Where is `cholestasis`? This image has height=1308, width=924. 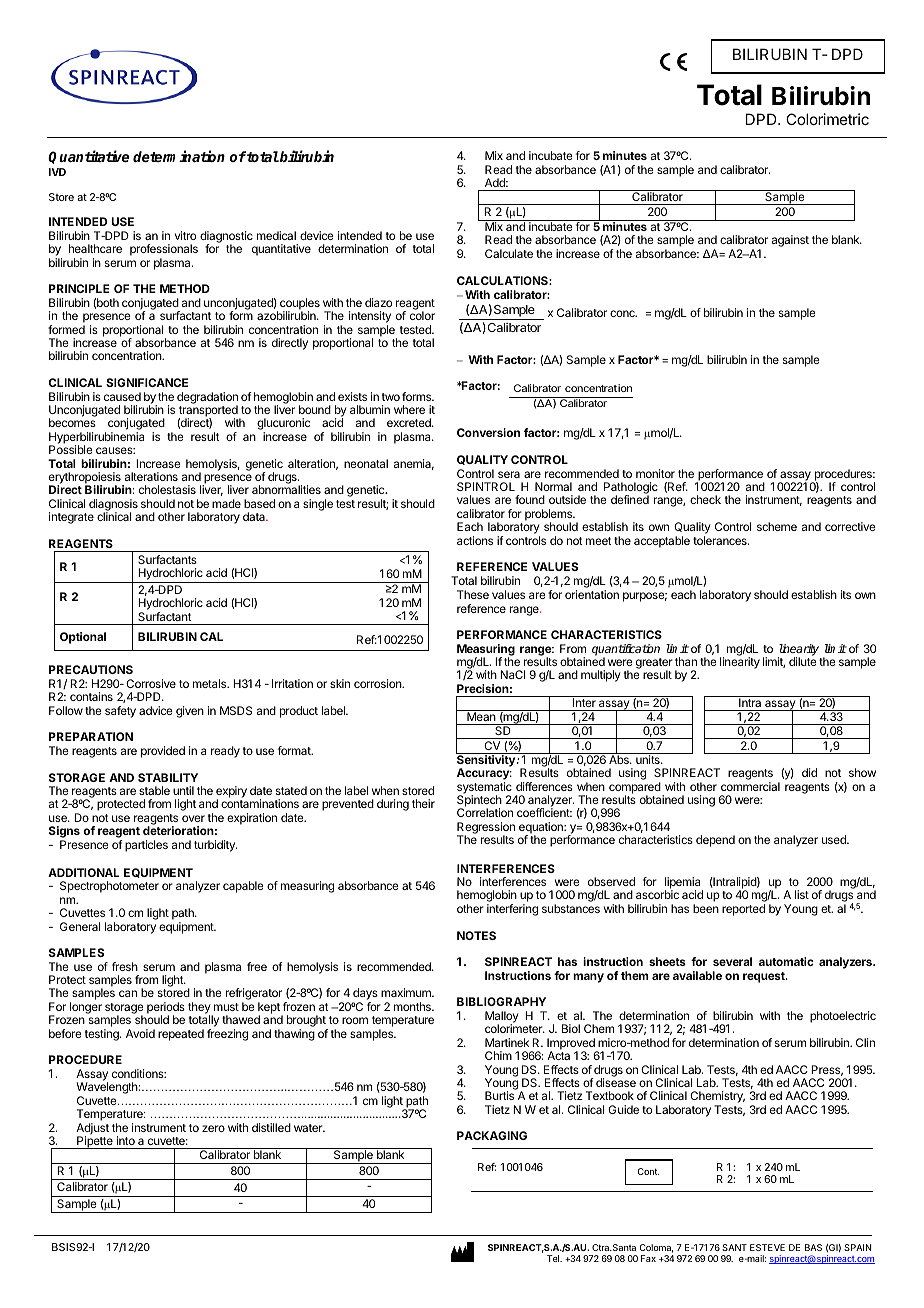
cholestasis is located at coordinates (167, 489).
